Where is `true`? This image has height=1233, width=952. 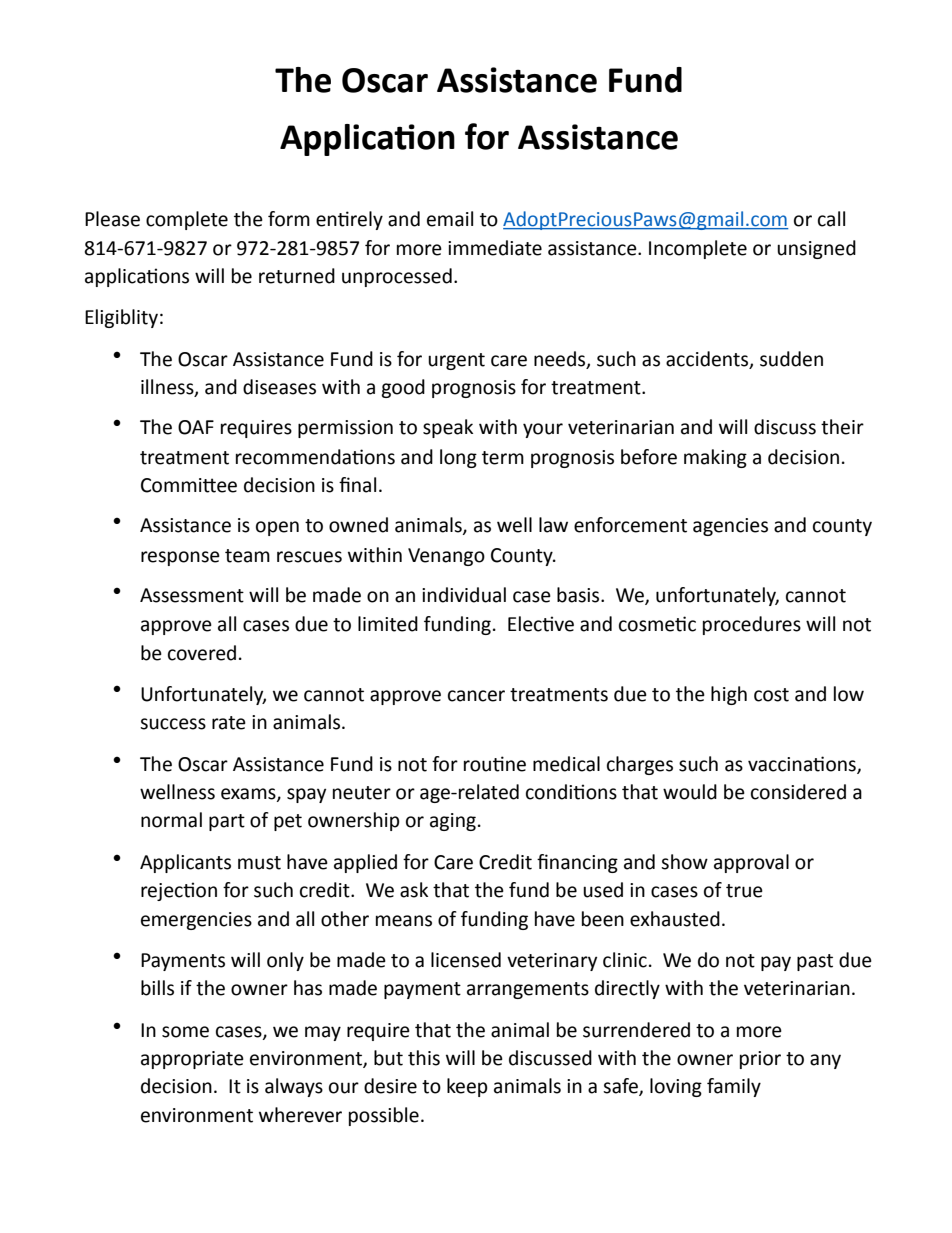
true is located at coordinates (744, 891).
